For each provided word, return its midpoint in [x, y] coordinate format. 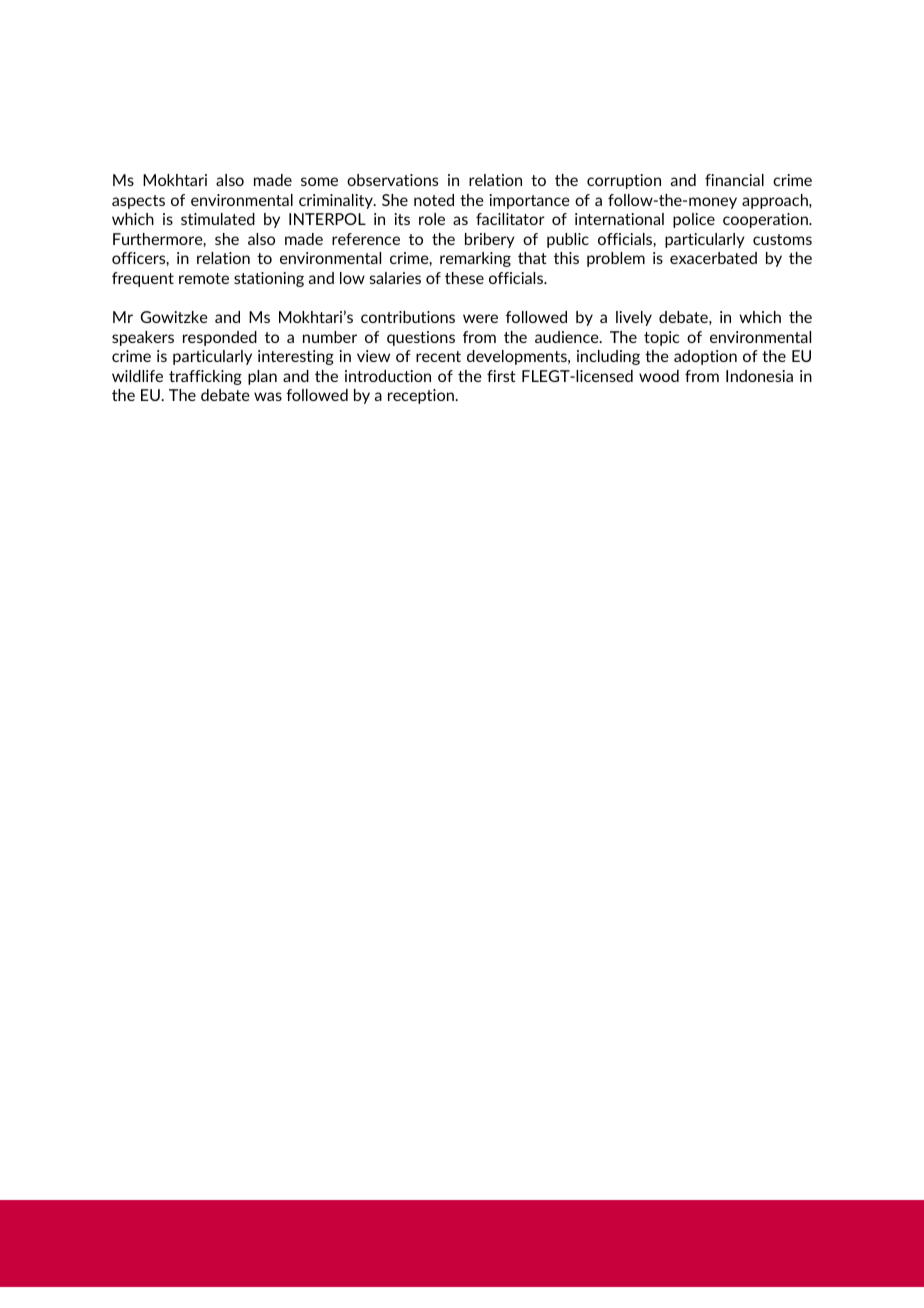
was [268, 396]
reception [422, 396]
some [319, 181]
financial [734, 180]
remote [204, 278]
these [464, 278]
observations [392, 180]
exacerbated [713, 258]
